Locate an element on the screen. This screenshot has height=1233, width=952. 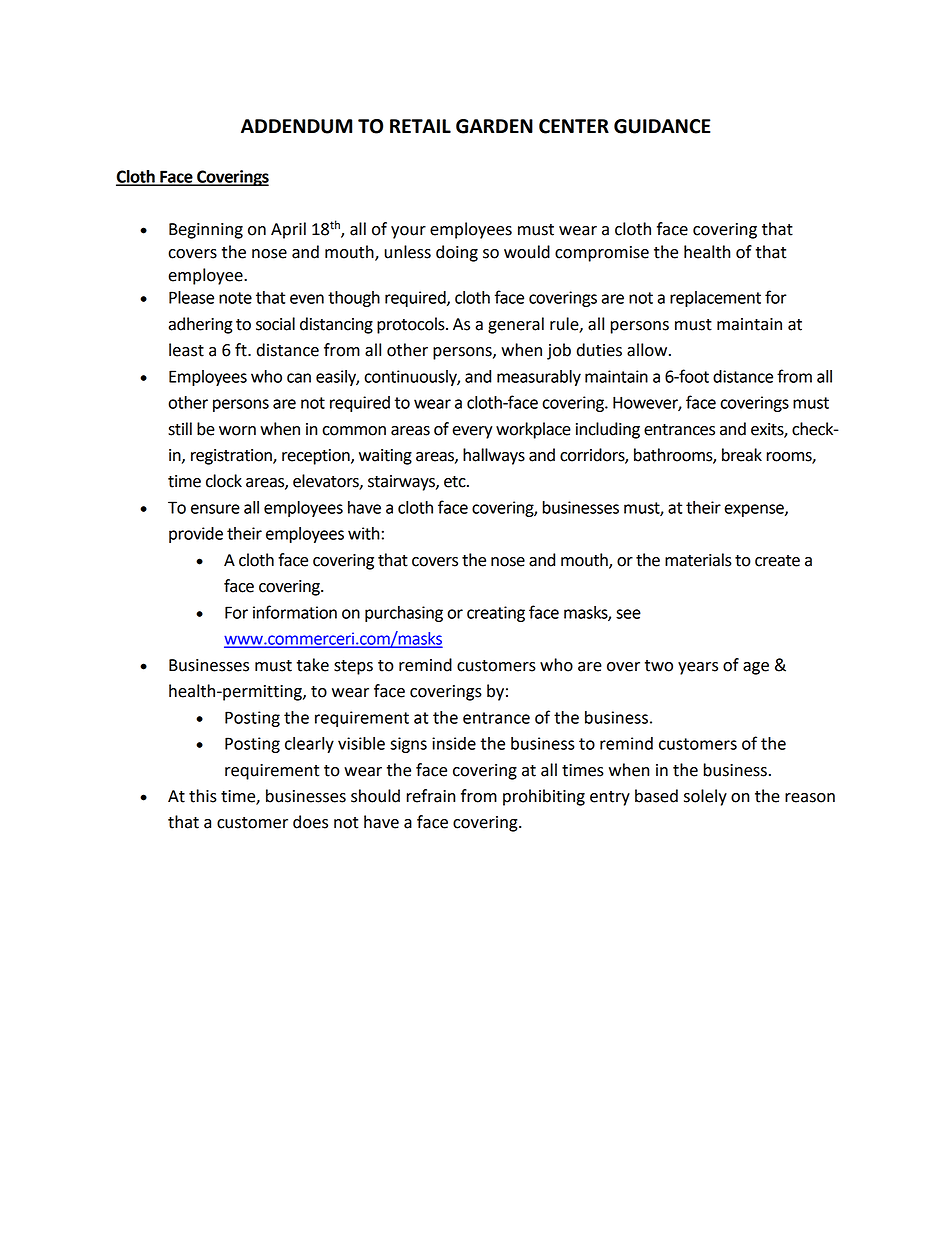
materials is located at coordinates (698, 560).
